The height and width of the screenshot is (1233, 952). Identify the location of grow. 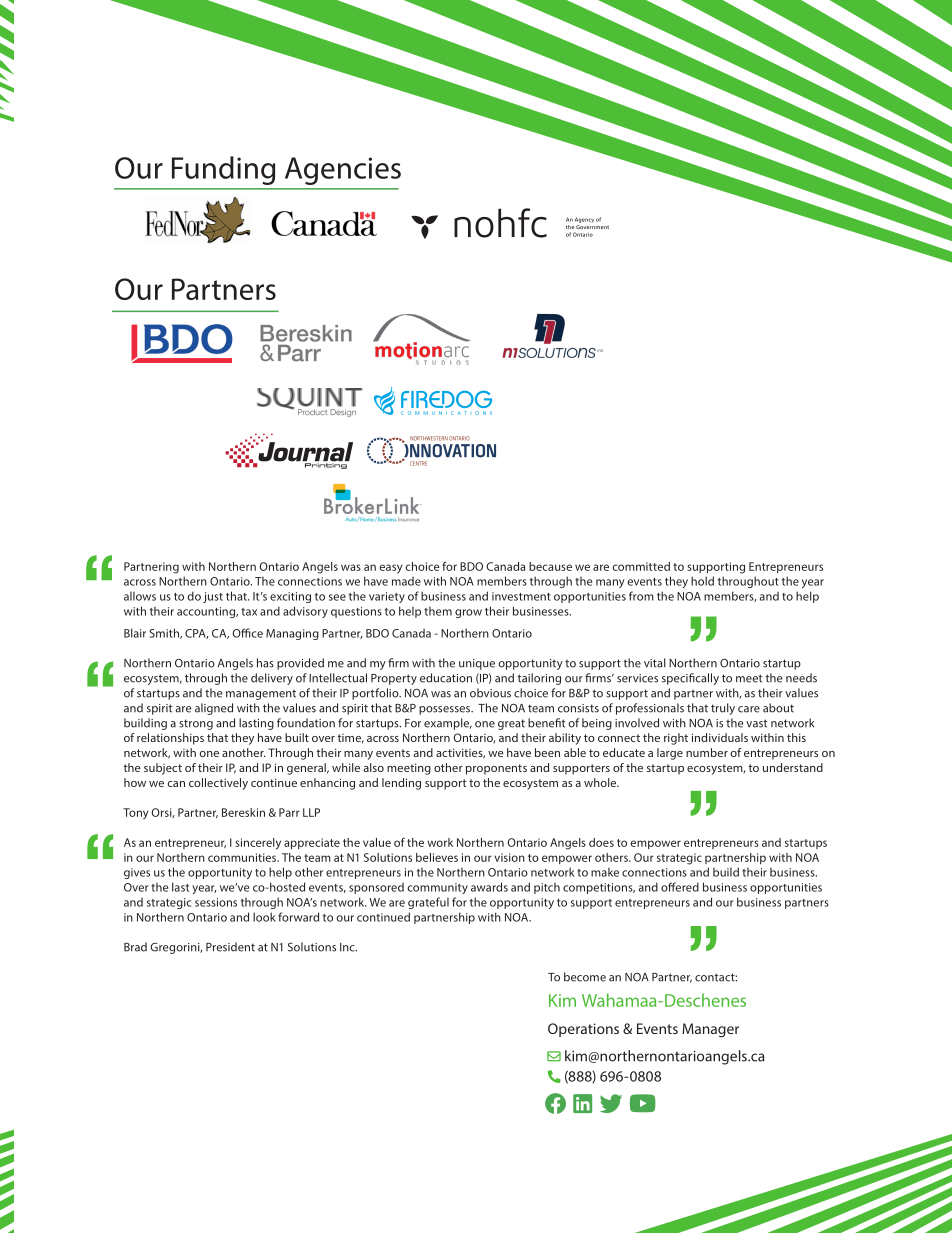
(468, 613).
